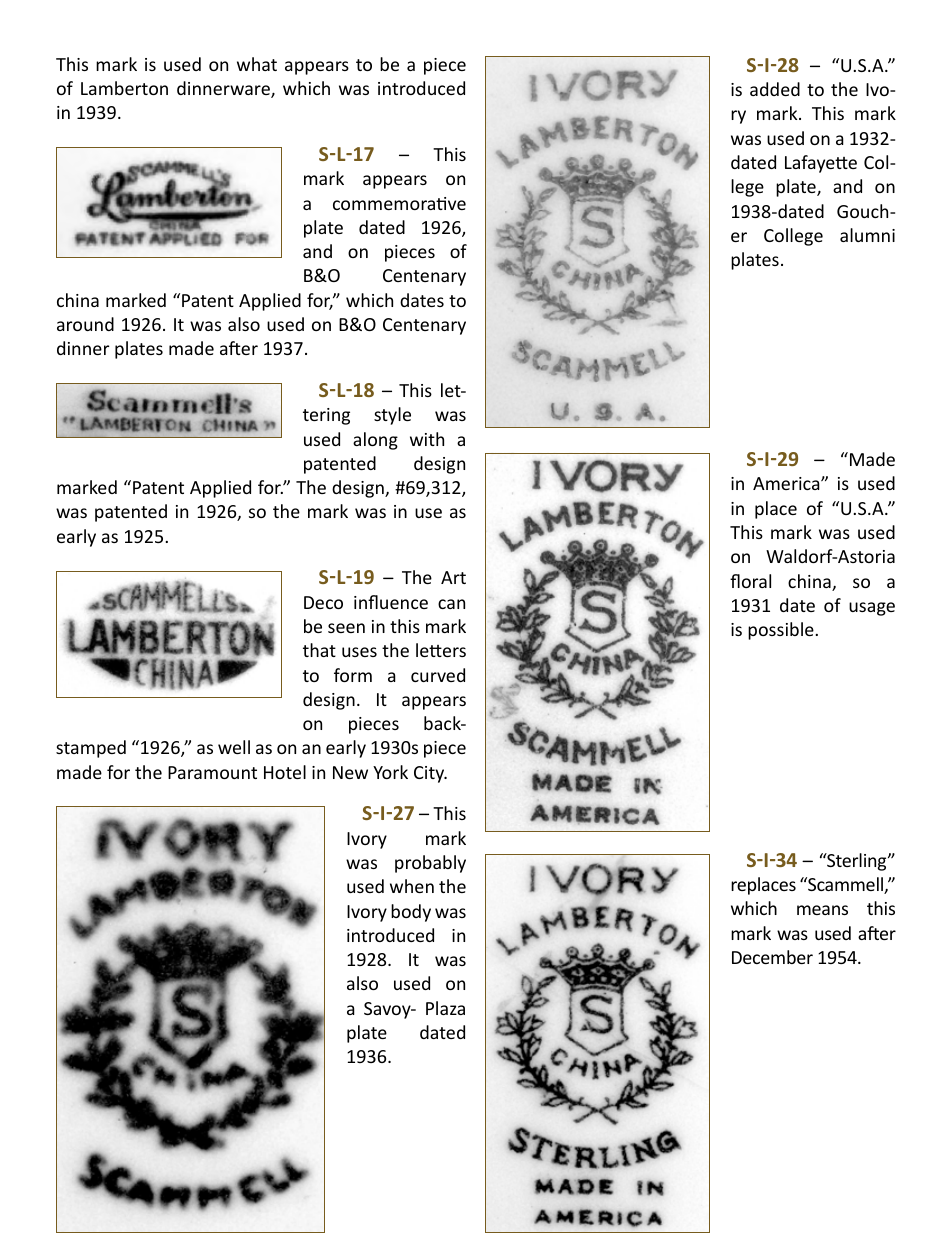 This image has height=1233, width=952. Describe the element at coordinates (787, 483) in the image. I see `America` at that location.
